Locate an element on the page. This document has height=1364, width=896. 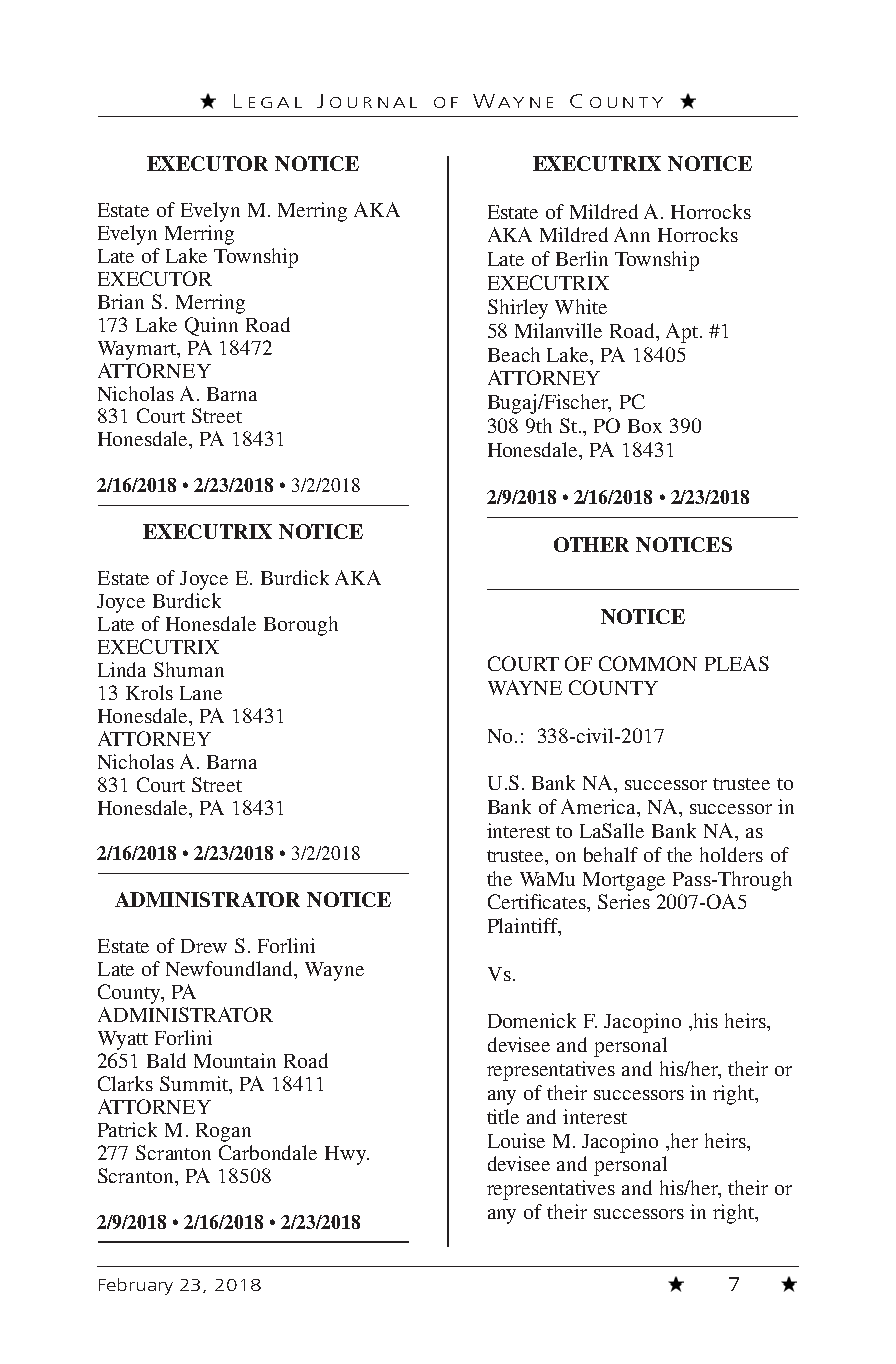
Series is located at coordinates (624, 901).
